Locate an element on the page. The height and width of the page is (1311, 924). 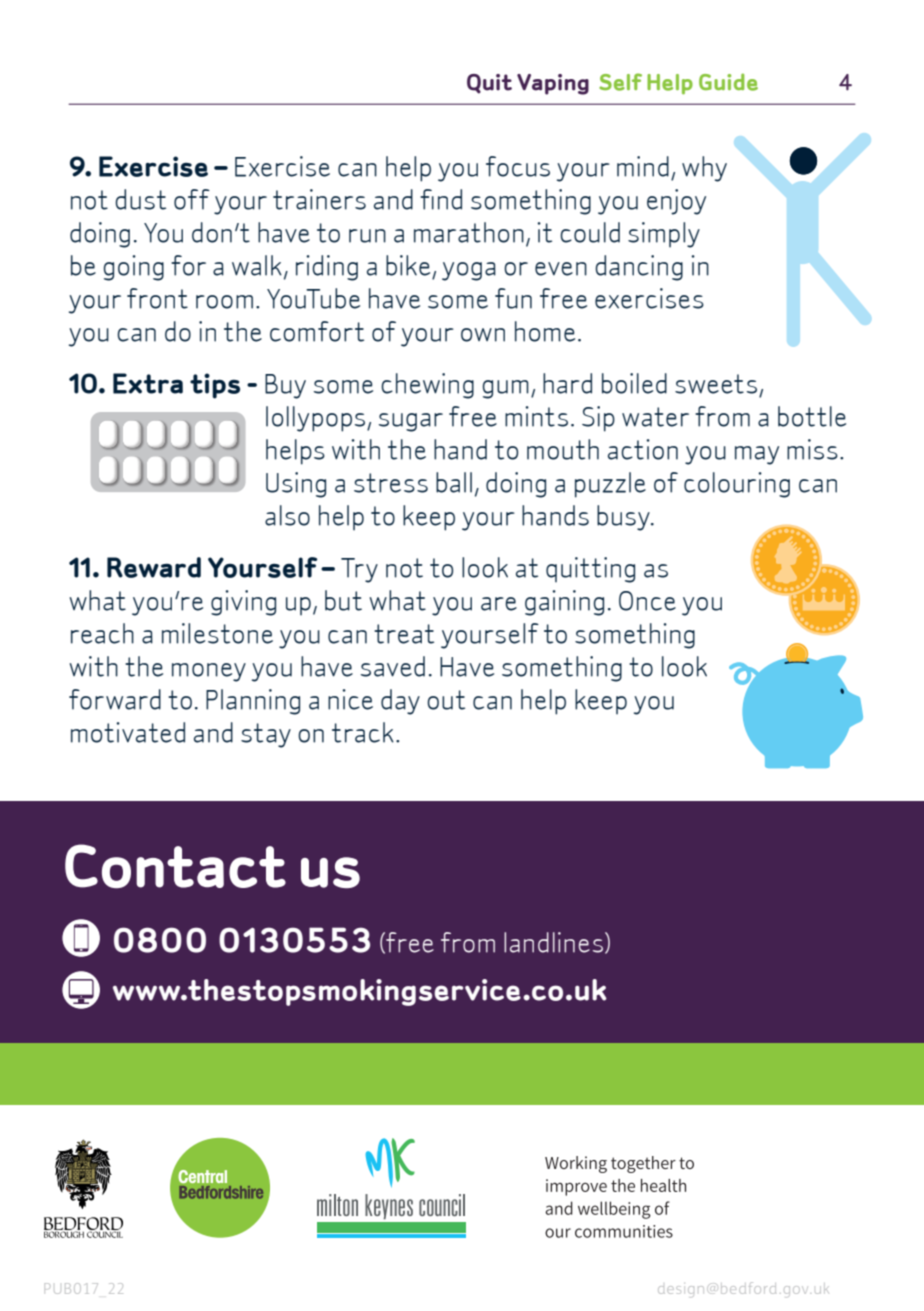
own is located at coordinates (483, 335).
